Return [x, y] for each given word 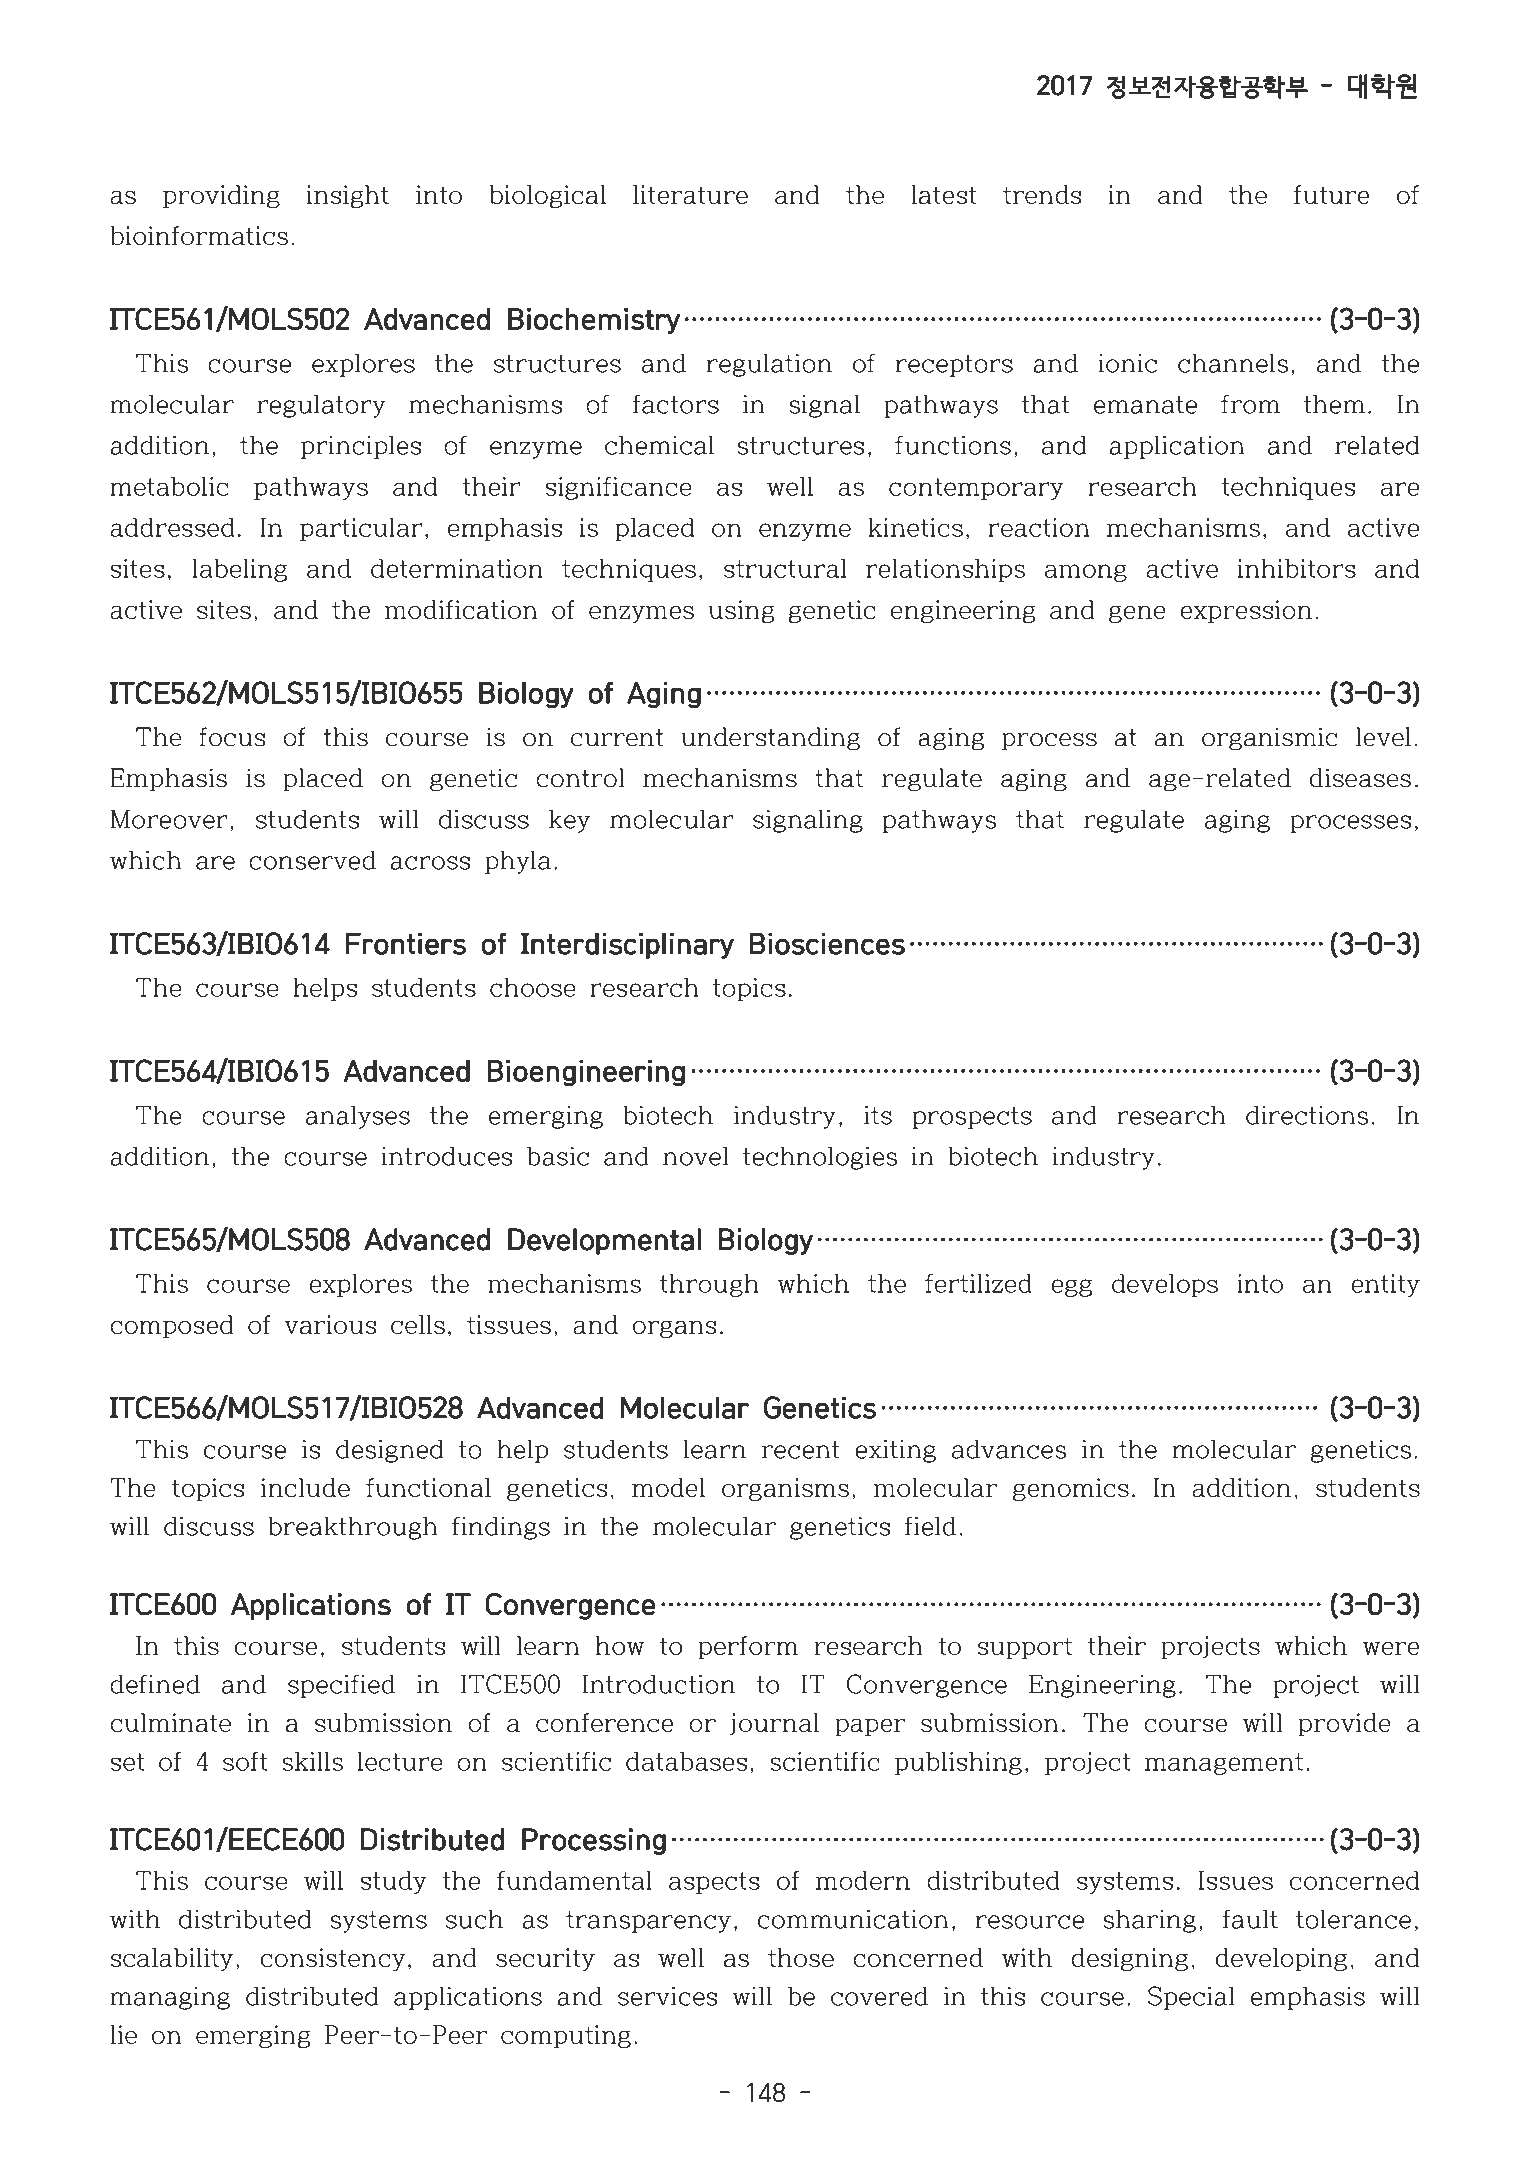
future [1331, 194]
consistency [333, 1959]
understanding [770, 739]
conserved [312, 860]
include [305, 1487]
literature [690, 194]
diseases [1360, 778]
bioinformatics [199, 235]
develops [1165, 1285]
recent [801, 1450]
